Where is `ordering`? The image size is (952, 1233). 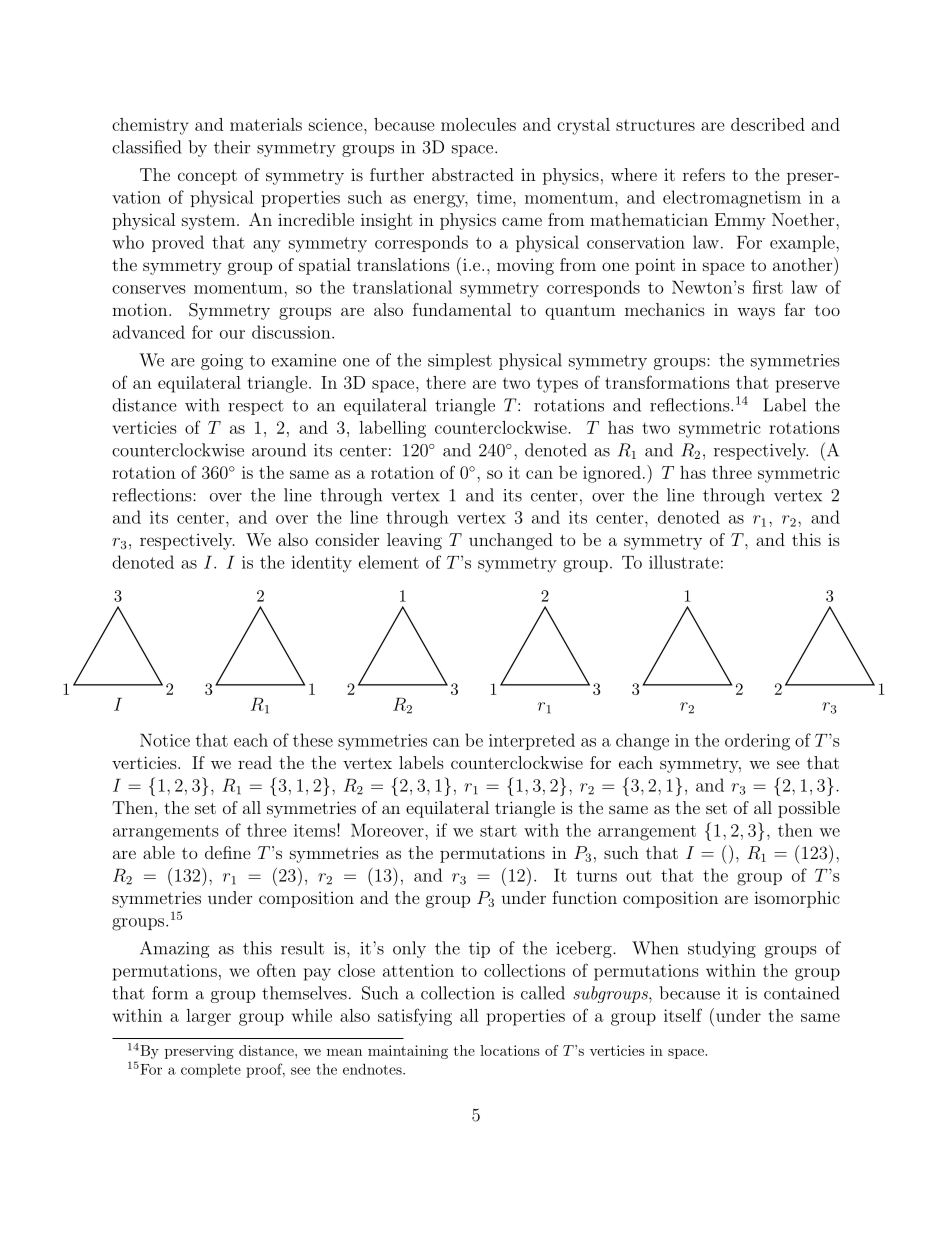
ordering is located at coordinates (757, 742).
